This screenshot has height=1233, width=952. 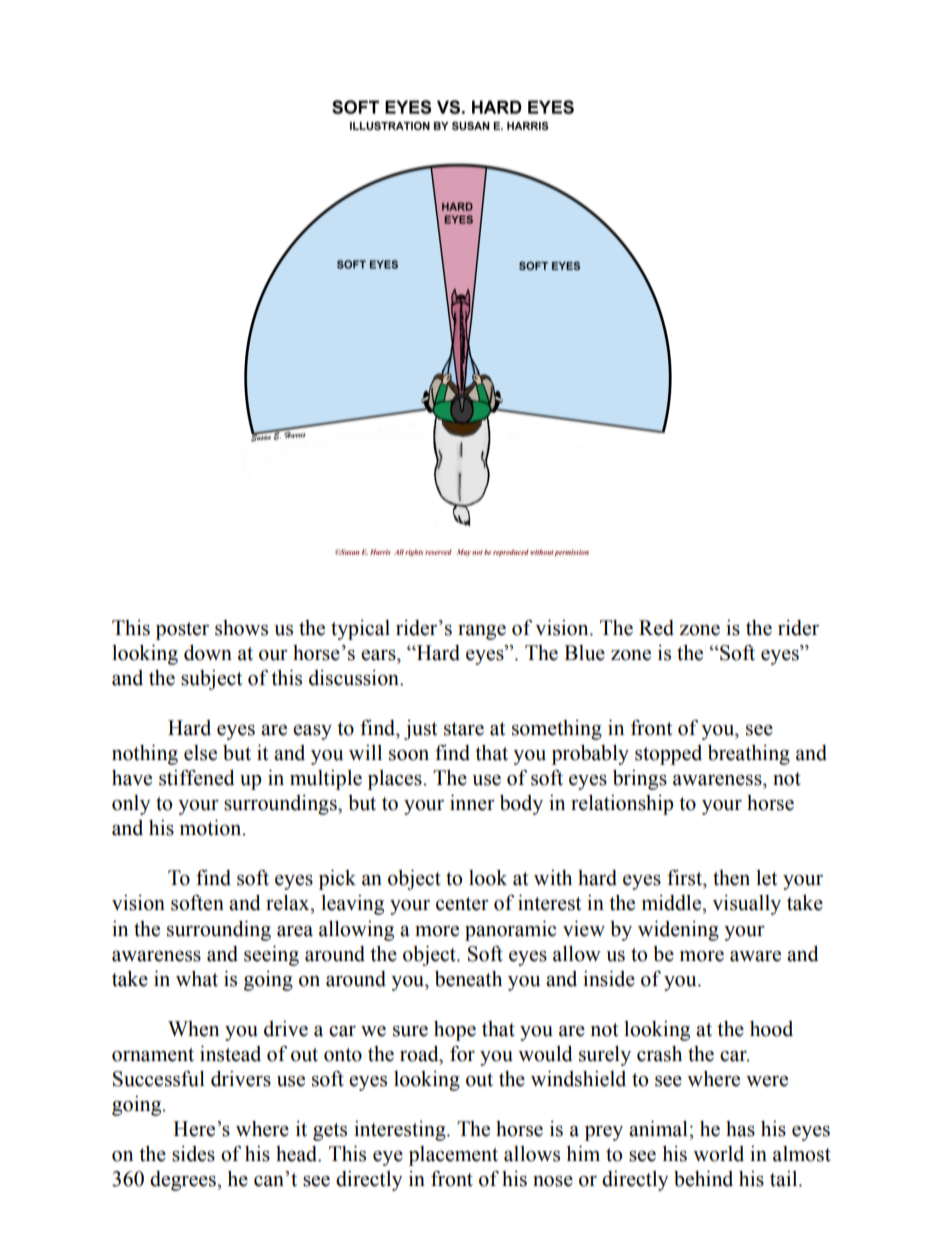 I want to click on placement, so click(x=453, y=1156).
